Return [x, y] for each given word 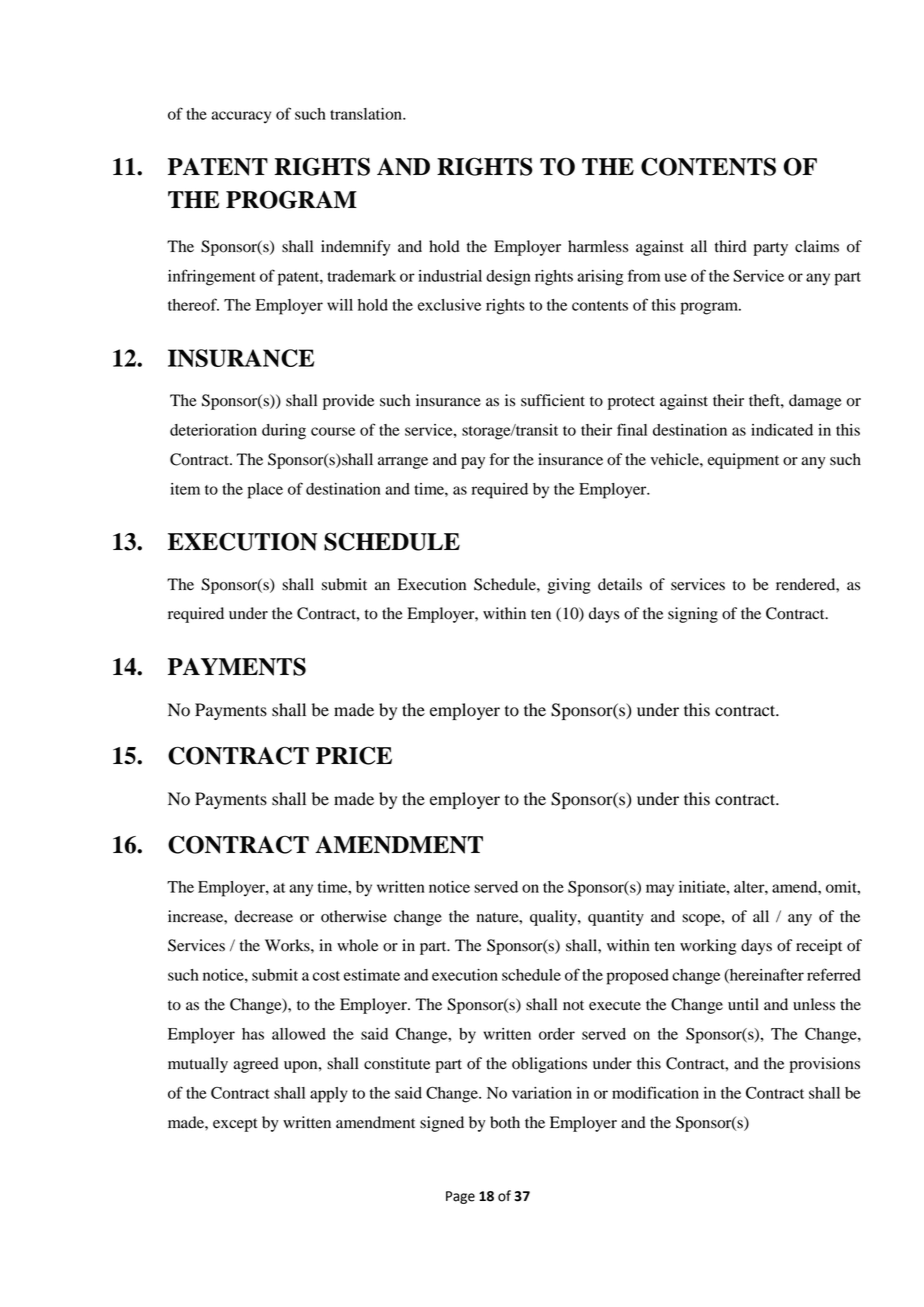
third [731, 246]
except [235, 1125]
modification [655, 1092]
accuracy [241, 117]
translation [367, 114]
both [505, 1122]
